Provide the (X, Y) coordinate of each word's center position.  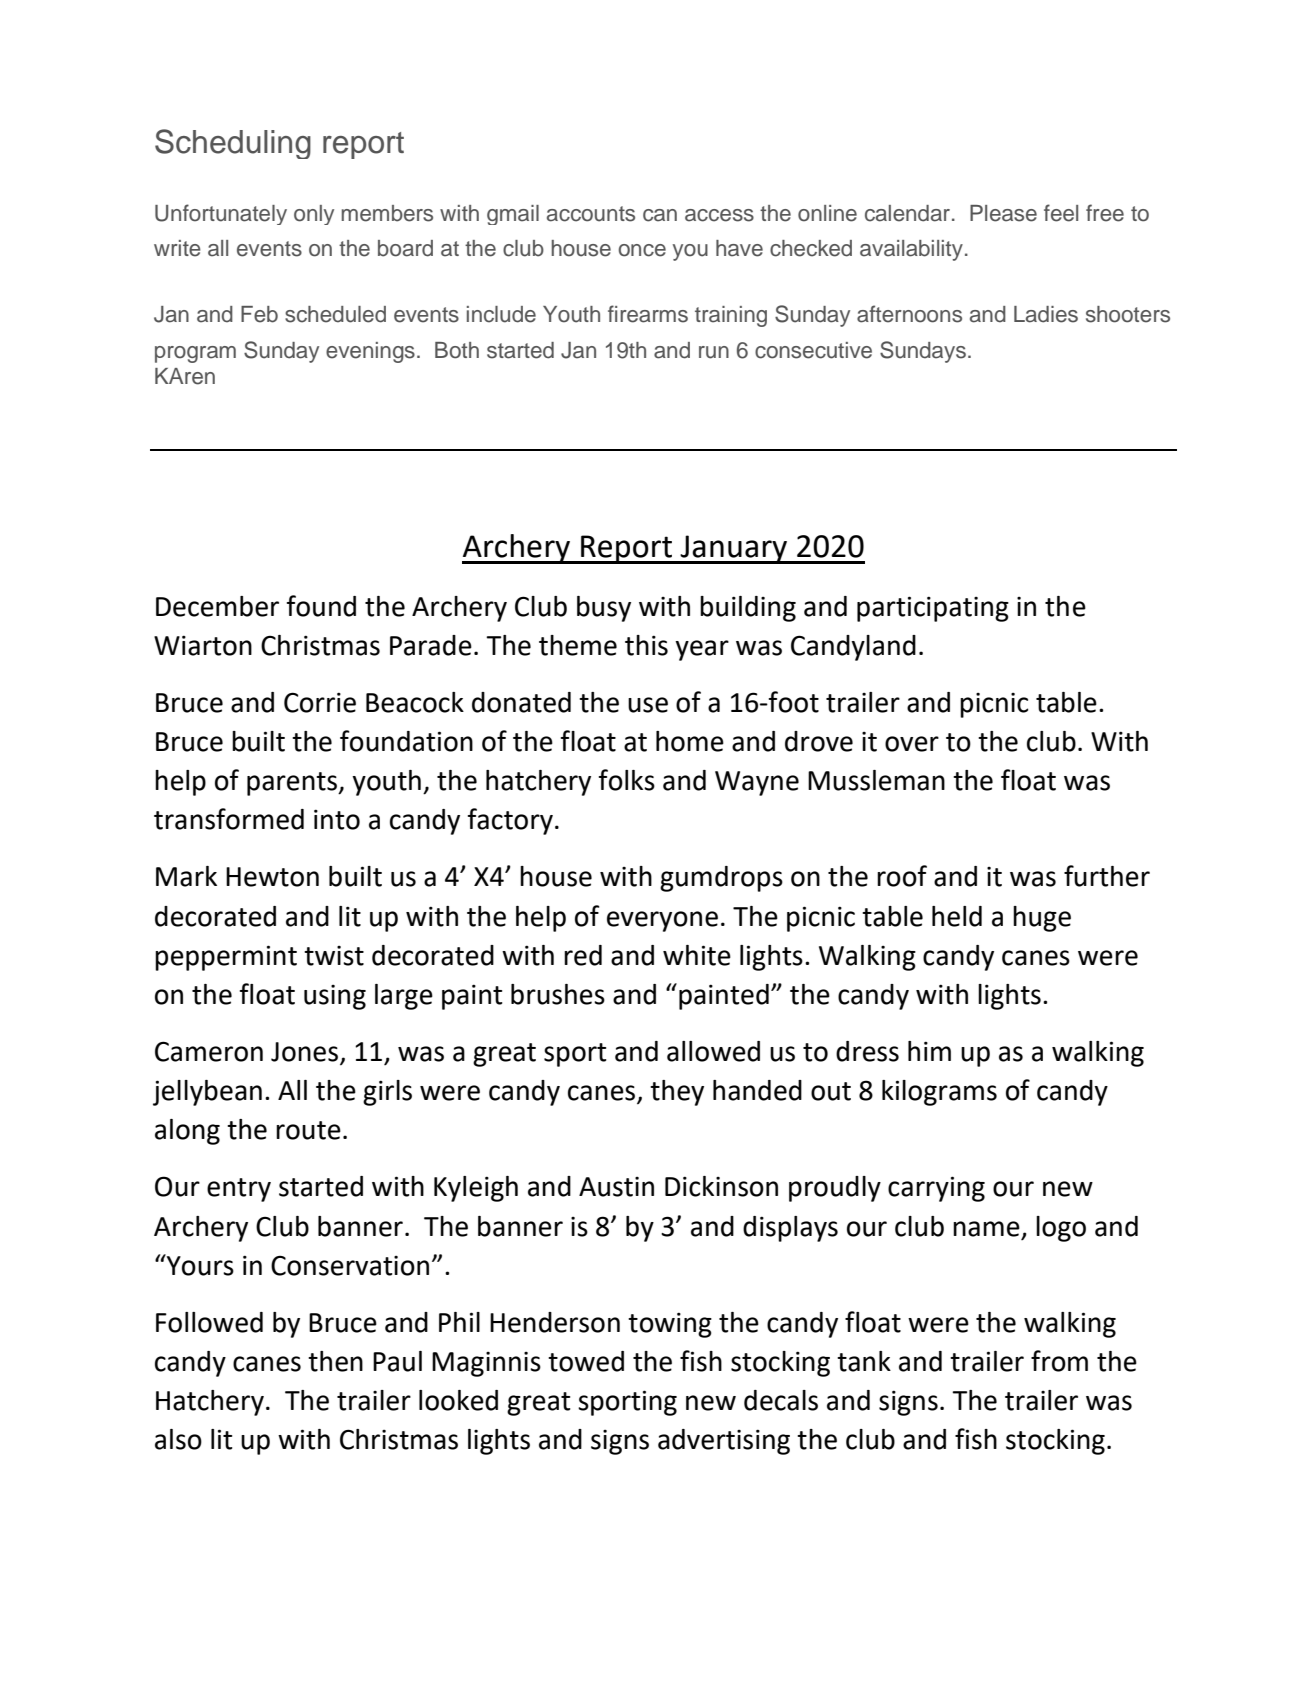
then (335, 1361)
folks (626, 780)
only (314, 215)
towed (586, 1361)
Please (1003, 213)
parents (293, 784)
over (912, 744)
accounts (591, 214)
